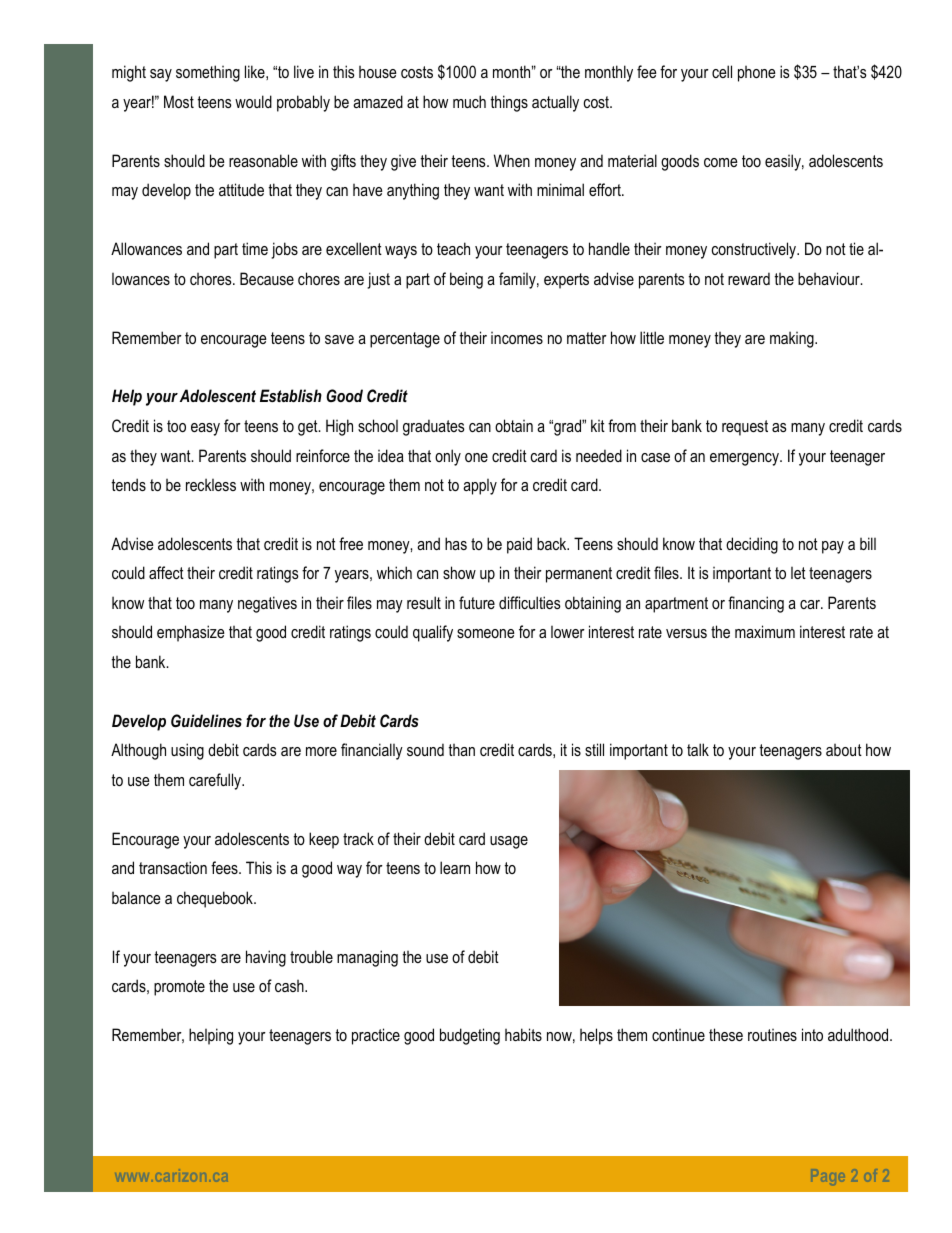 The height and width of the screenshot is (1233, 952). Describe the element at coordinates (745, 459) in the screenshot. I see `emergency` at that location.
